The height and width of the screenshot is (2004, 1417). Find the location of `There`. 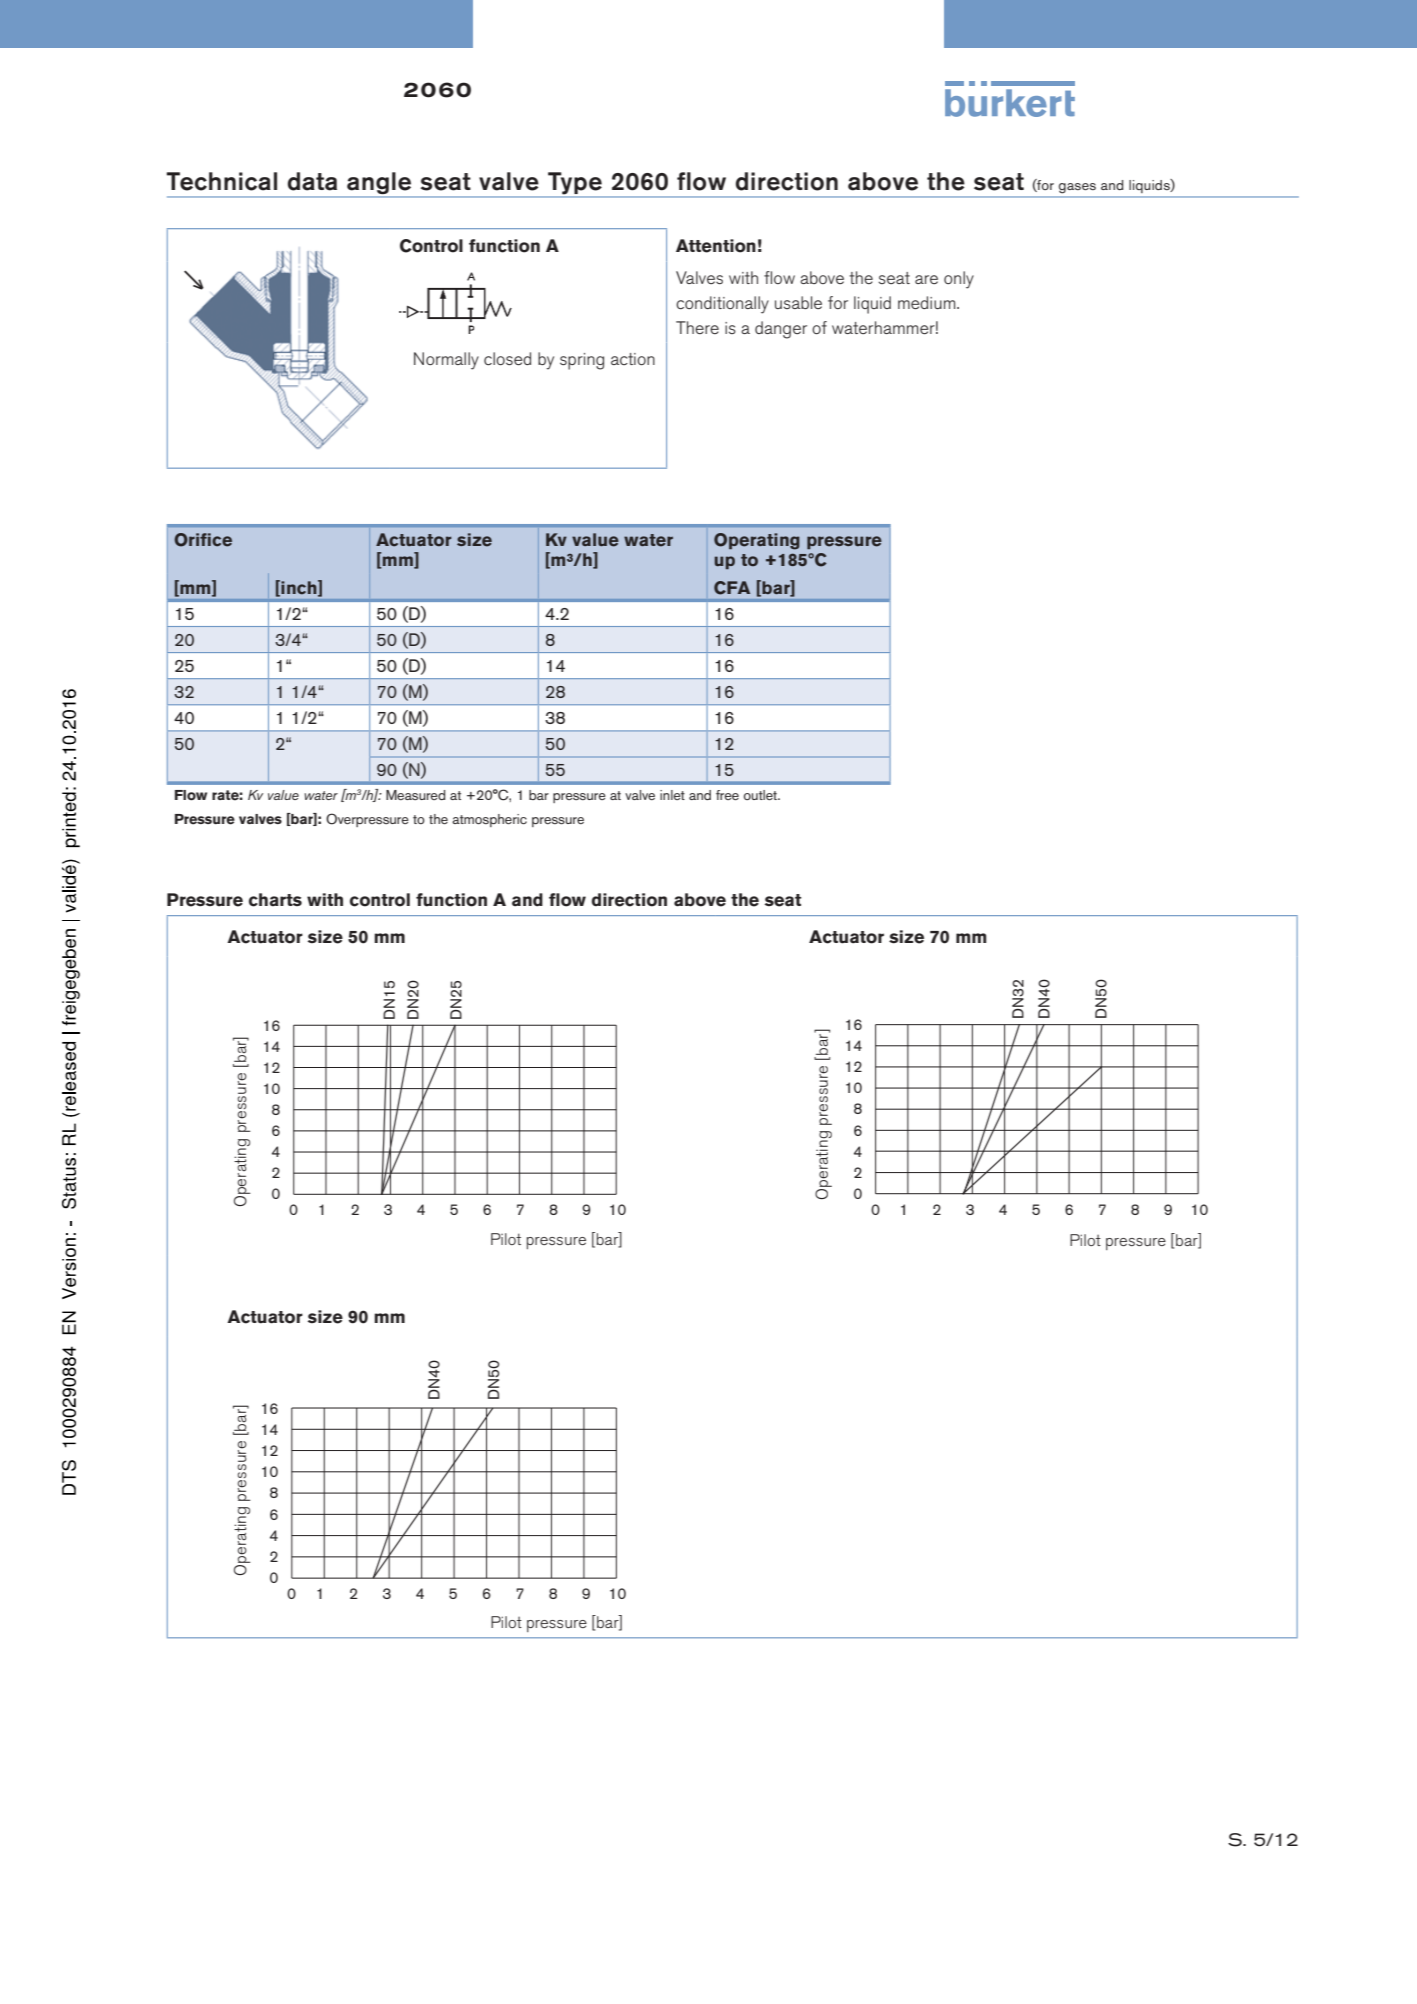

There is located at coordinates (697, 327).
